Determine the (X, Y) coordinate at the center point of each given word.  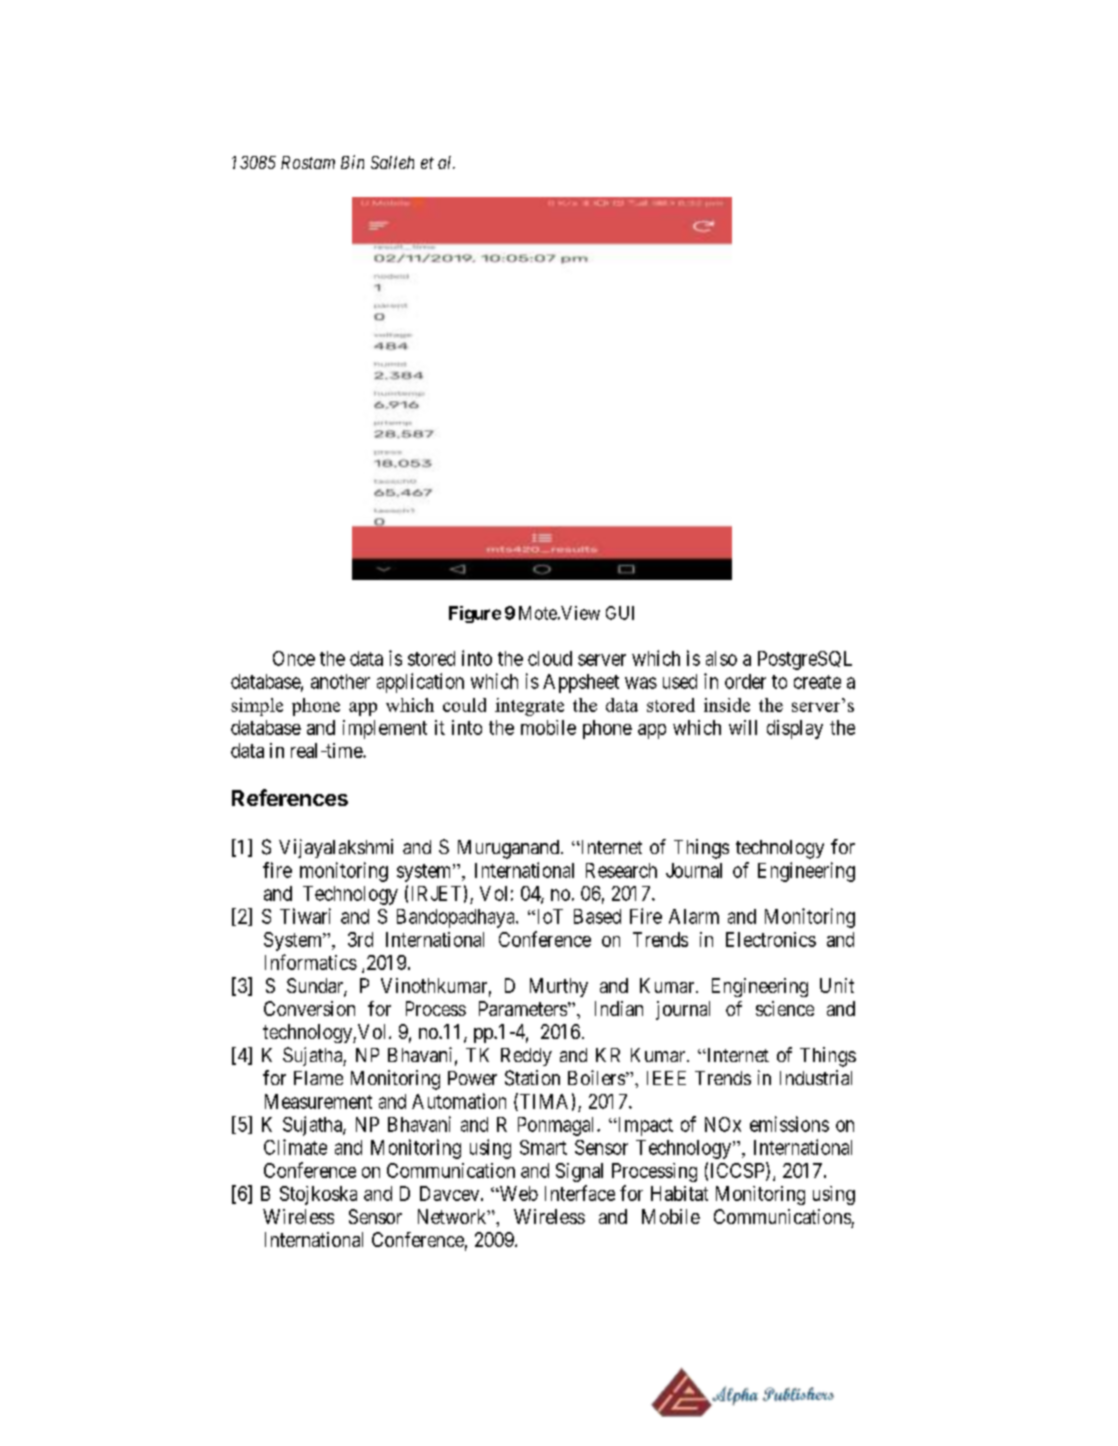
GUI (620, 613)
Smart (543, 1147)
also (721, 658)
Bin (352, 162)
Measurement (318, 1101)
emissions (789, 1124)
